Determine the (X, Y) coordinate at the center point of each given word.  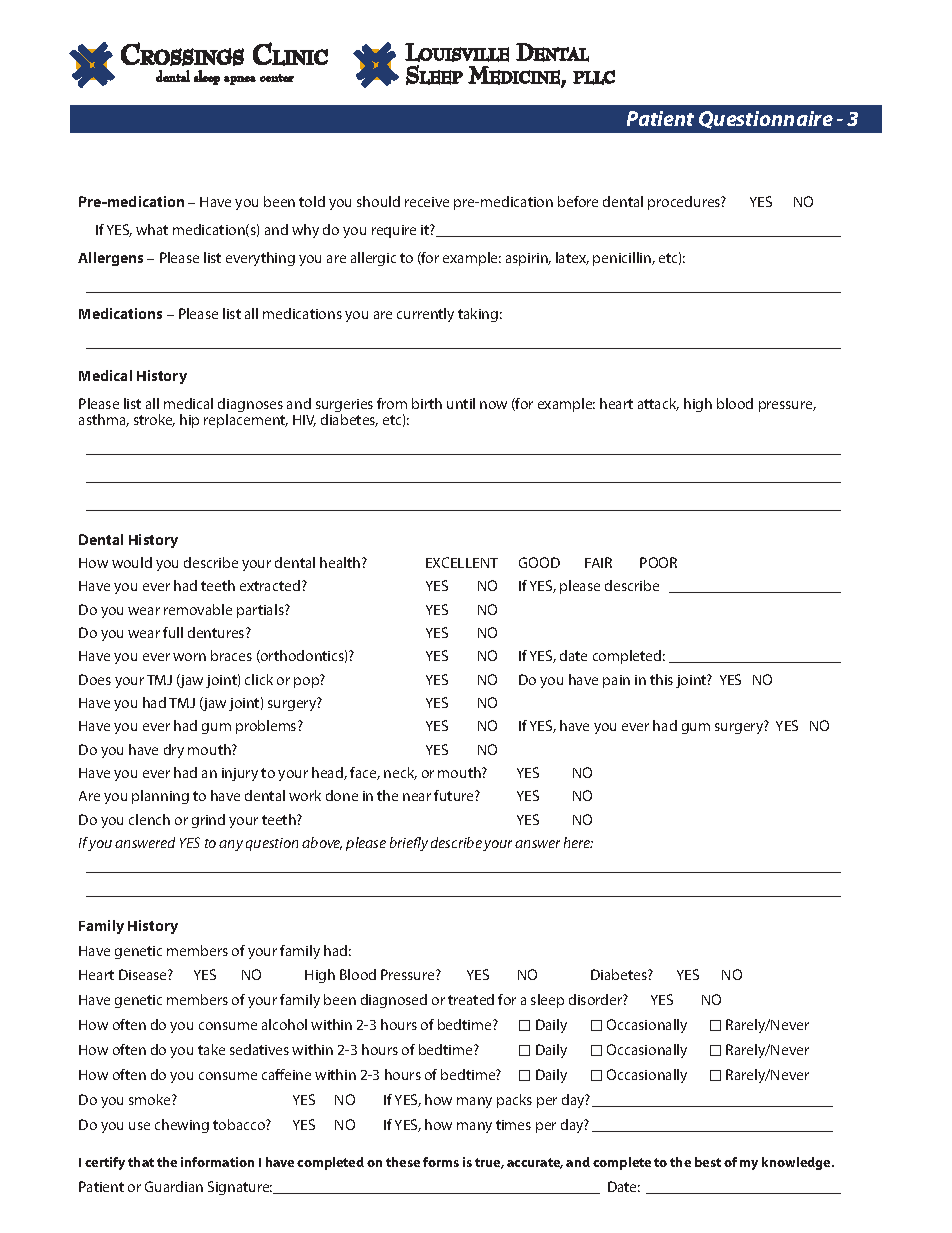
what (152, 229)
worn (189, 657)
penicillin (623, 259)
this (661, 679)
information (217, 1162)
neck (400, 773)
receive (427, 202)
